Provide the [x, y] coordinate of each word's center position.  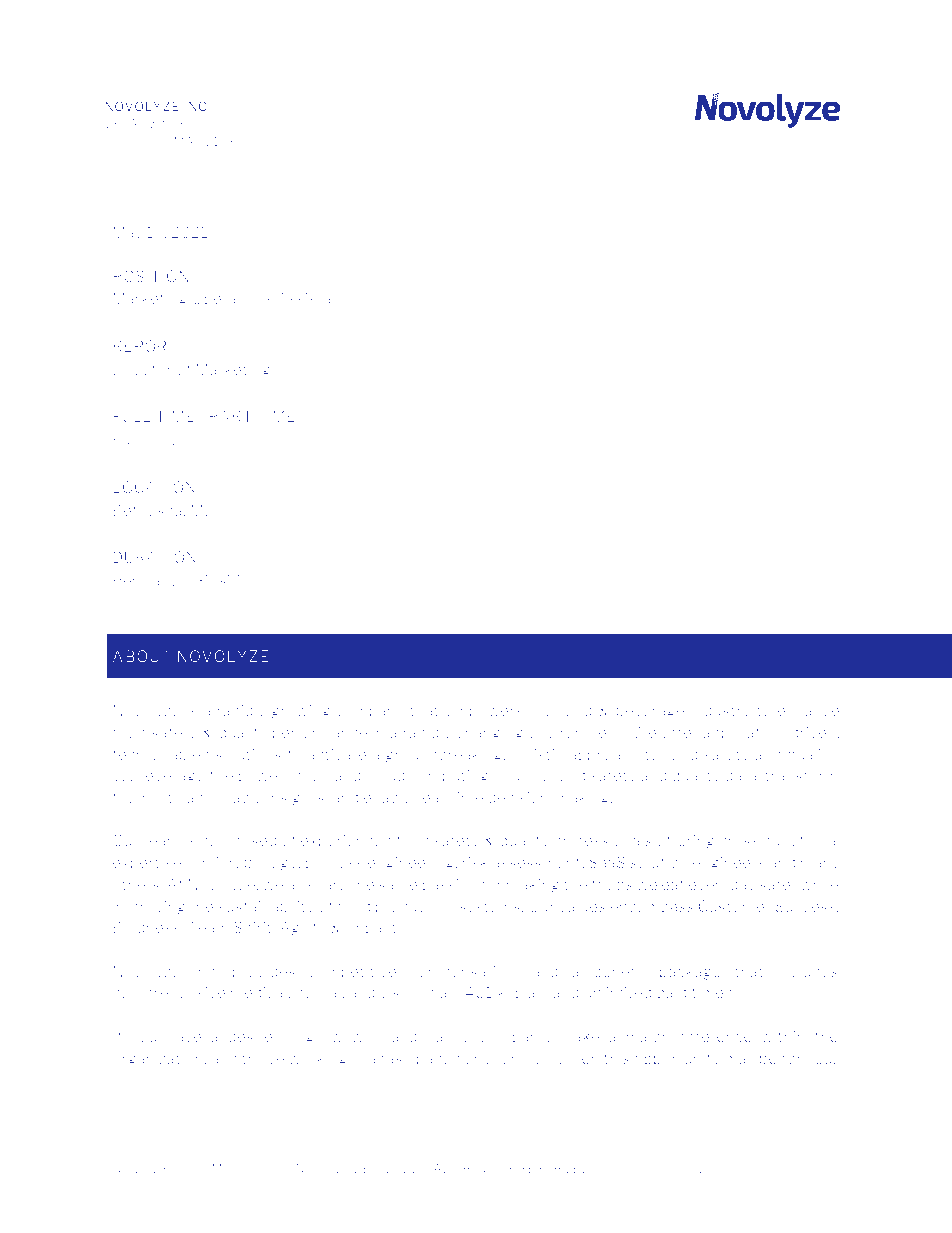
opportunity [677, 1060]
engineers [728, 864]
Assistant [312, 298]
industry [720, 712]
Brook [194, 123]
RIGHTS [488, 1168]
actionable [225, 797]
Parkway [240, 124]
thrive [263, 1058]
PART [230, 416]
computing [449, 776]
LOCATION [154, 487]
